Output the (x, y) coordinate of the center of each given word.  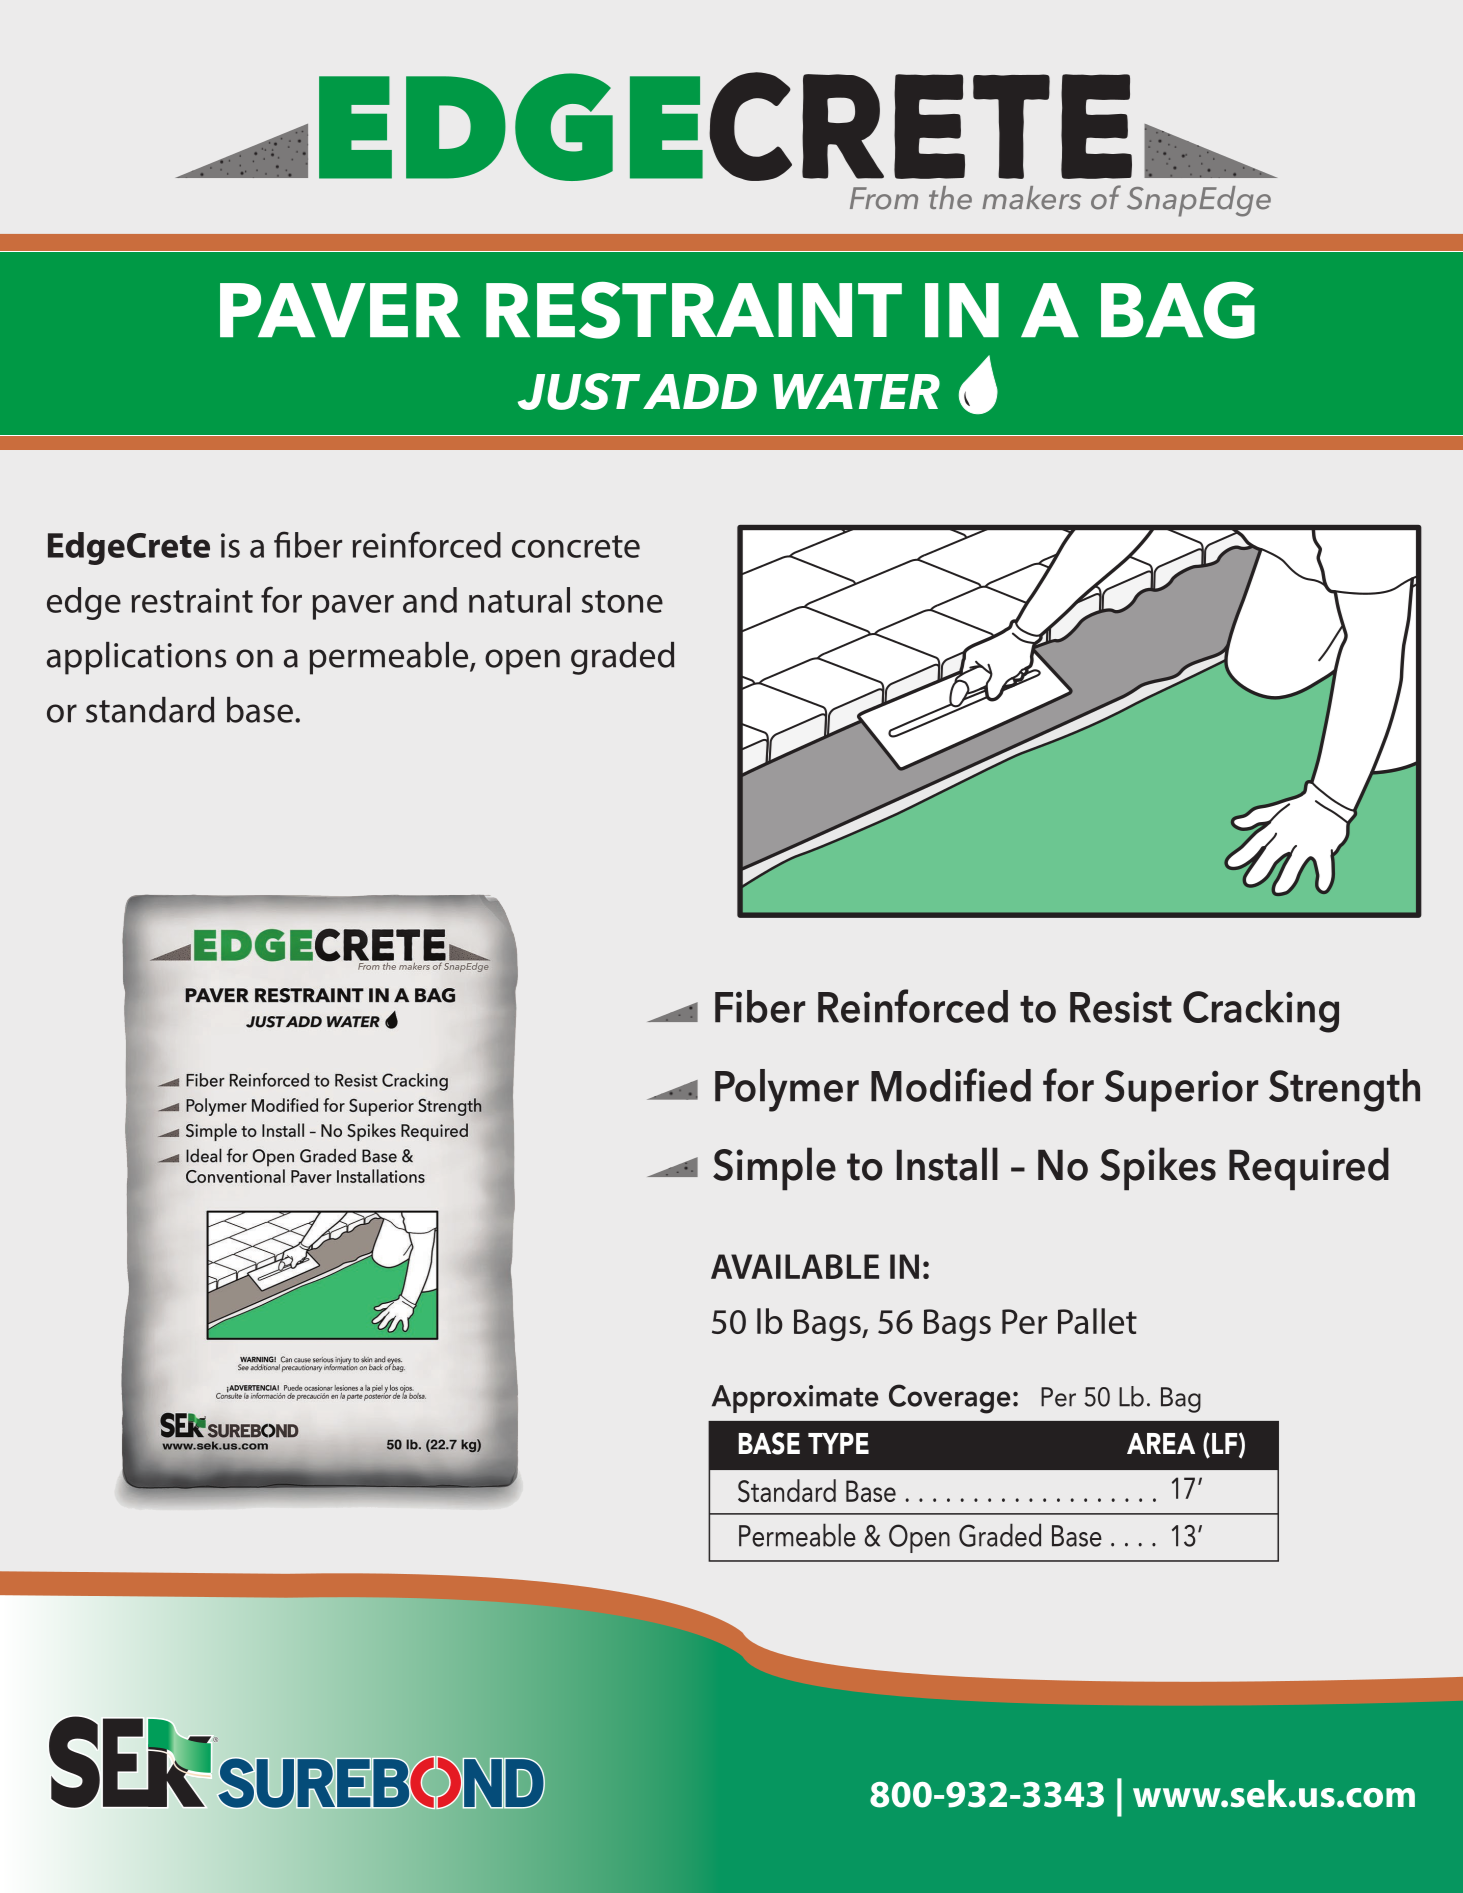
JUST (579, 391)
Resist (1121, 1007)
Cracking (1261, 1011)
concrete (576, 546)
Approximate (795, 1399)
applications (136, 658)
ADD (700, 391)
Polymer (787, 1090)
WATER (856, 391)
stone (622, 601)
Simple (774, 1169)
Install (947, 1164)
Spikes (1158, 1169)
